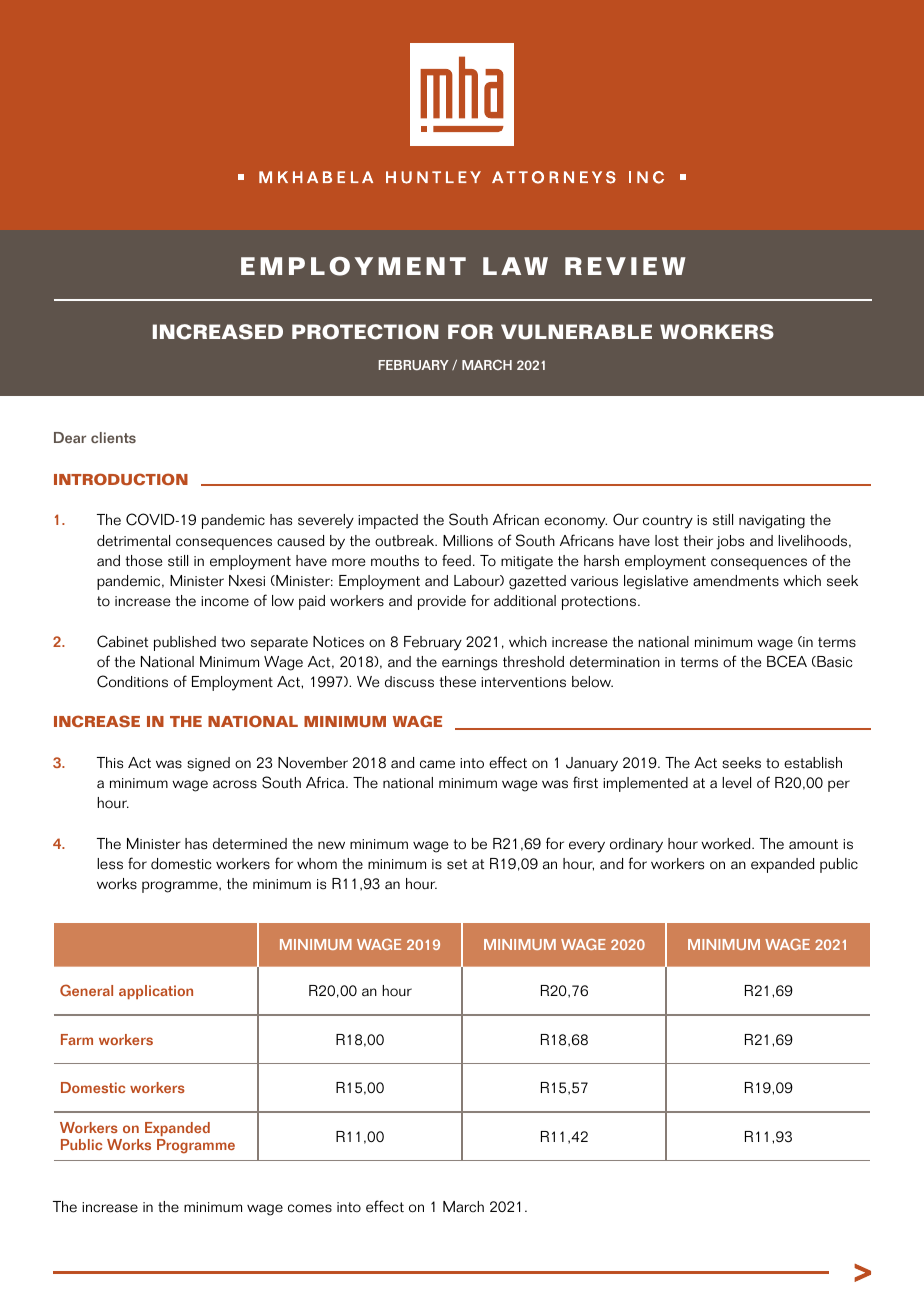  What do you see at coordinates (156, 992) in the document?
I see `application` at bounding box center [156, 992].
